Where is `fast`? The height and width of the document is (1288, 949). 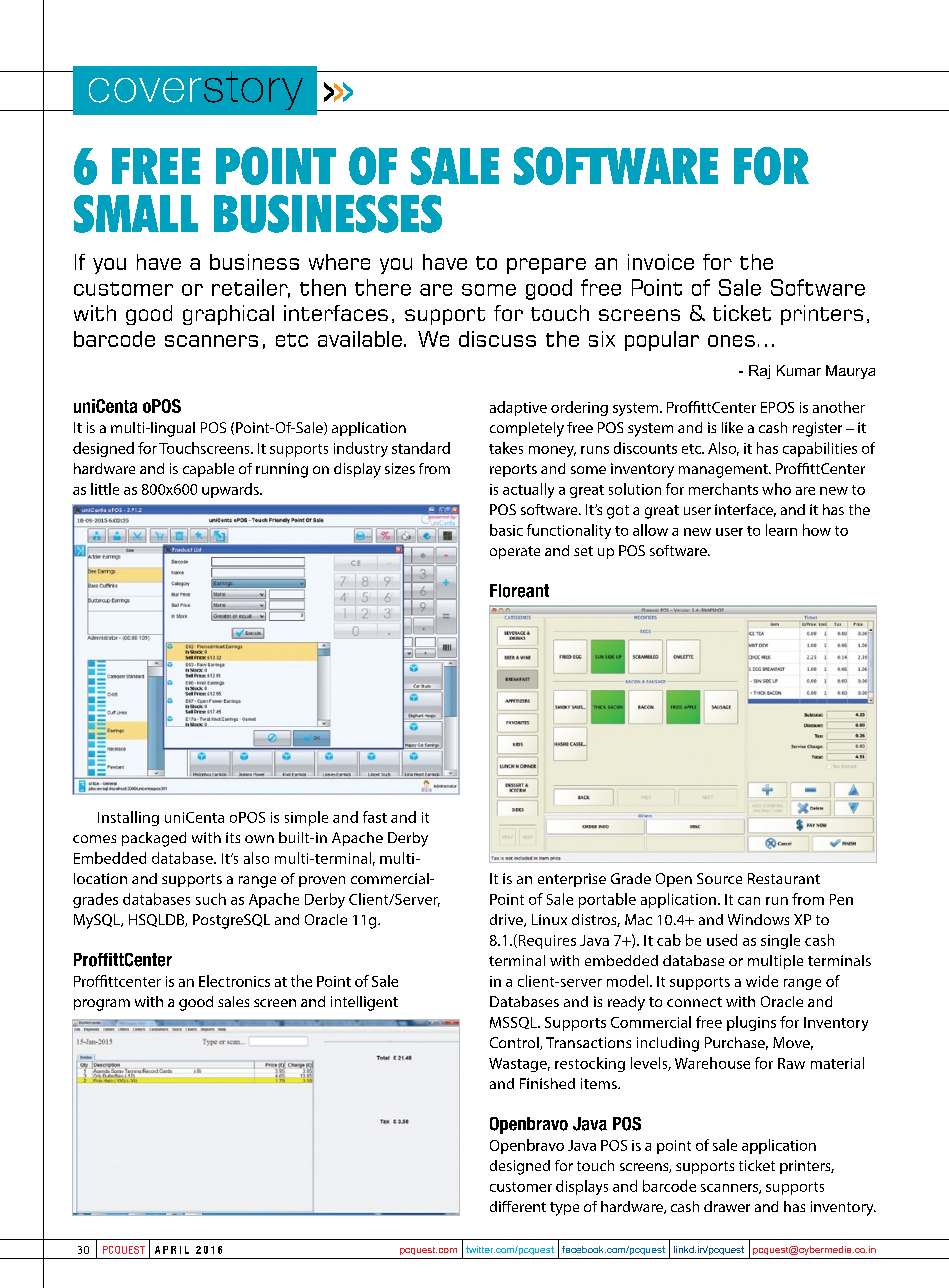 fast is located at coordinates (375, 817).
